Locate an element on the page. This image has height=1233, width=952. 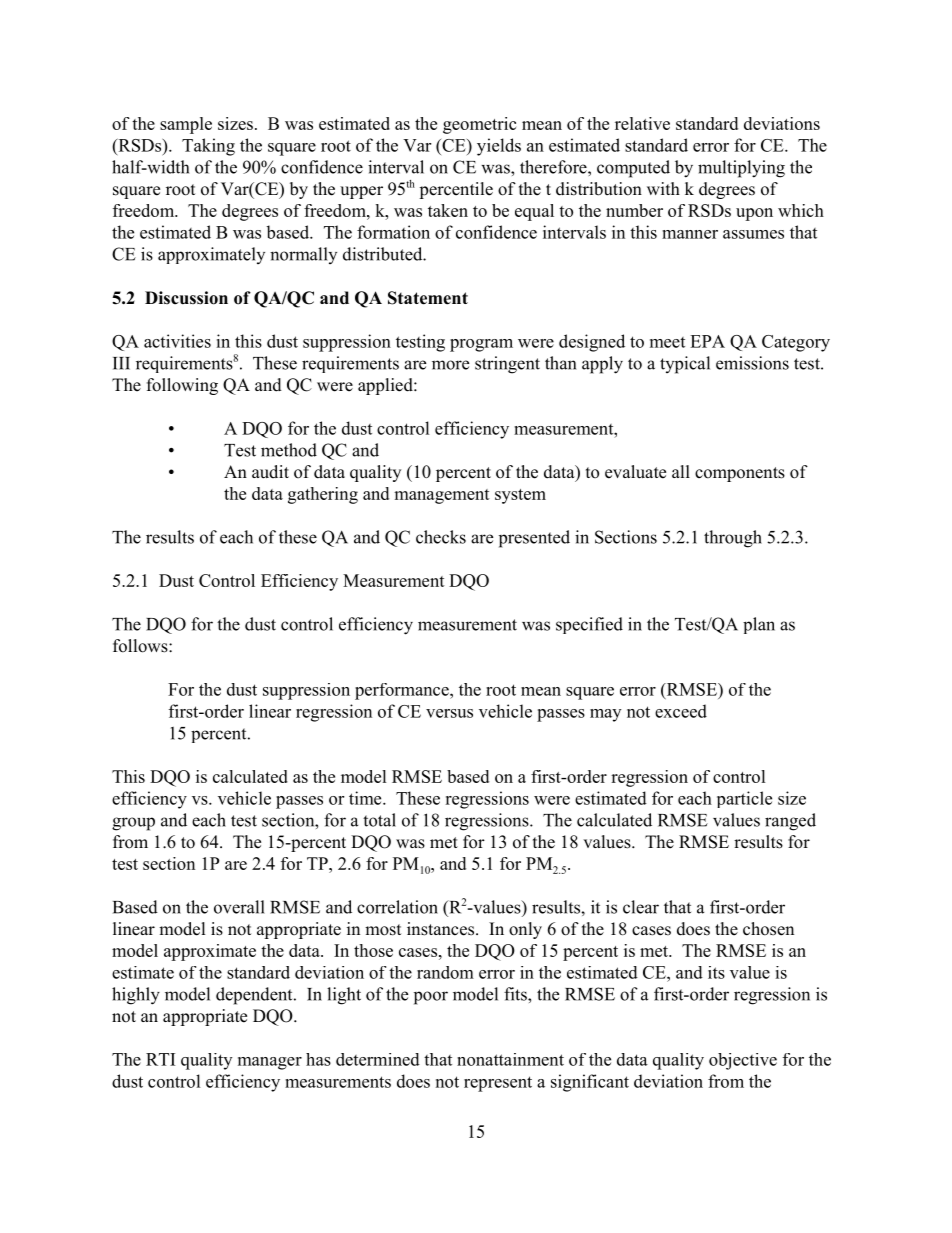
Taking is located at coordinates (208, 147).
